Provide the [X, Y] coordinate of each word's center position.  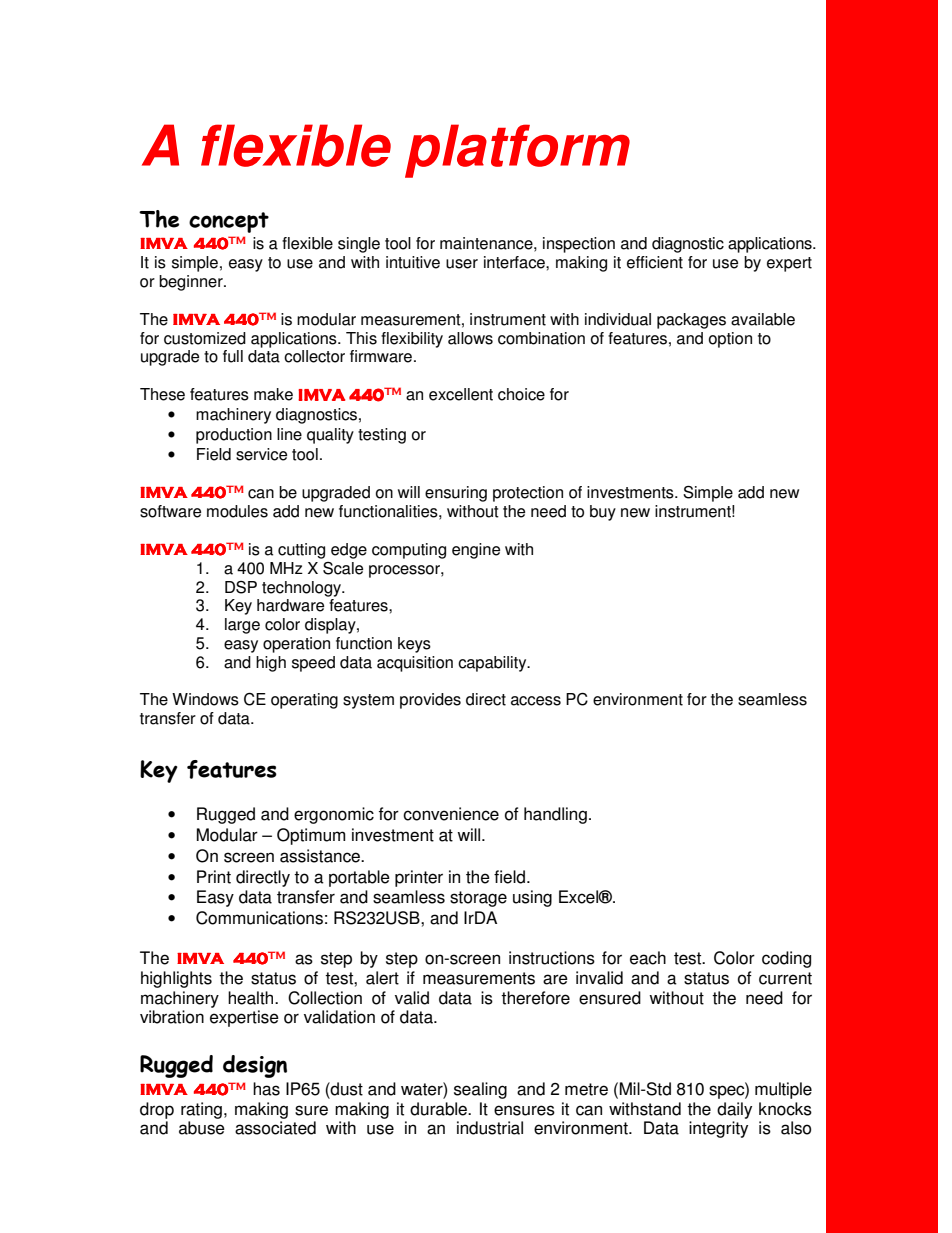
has [266, 1089]
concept [229, 222]
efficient [655, 262]
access [536, 701]
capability [493, 664]
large [242, 626]
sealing [480, 1090]
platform [517, 151]
